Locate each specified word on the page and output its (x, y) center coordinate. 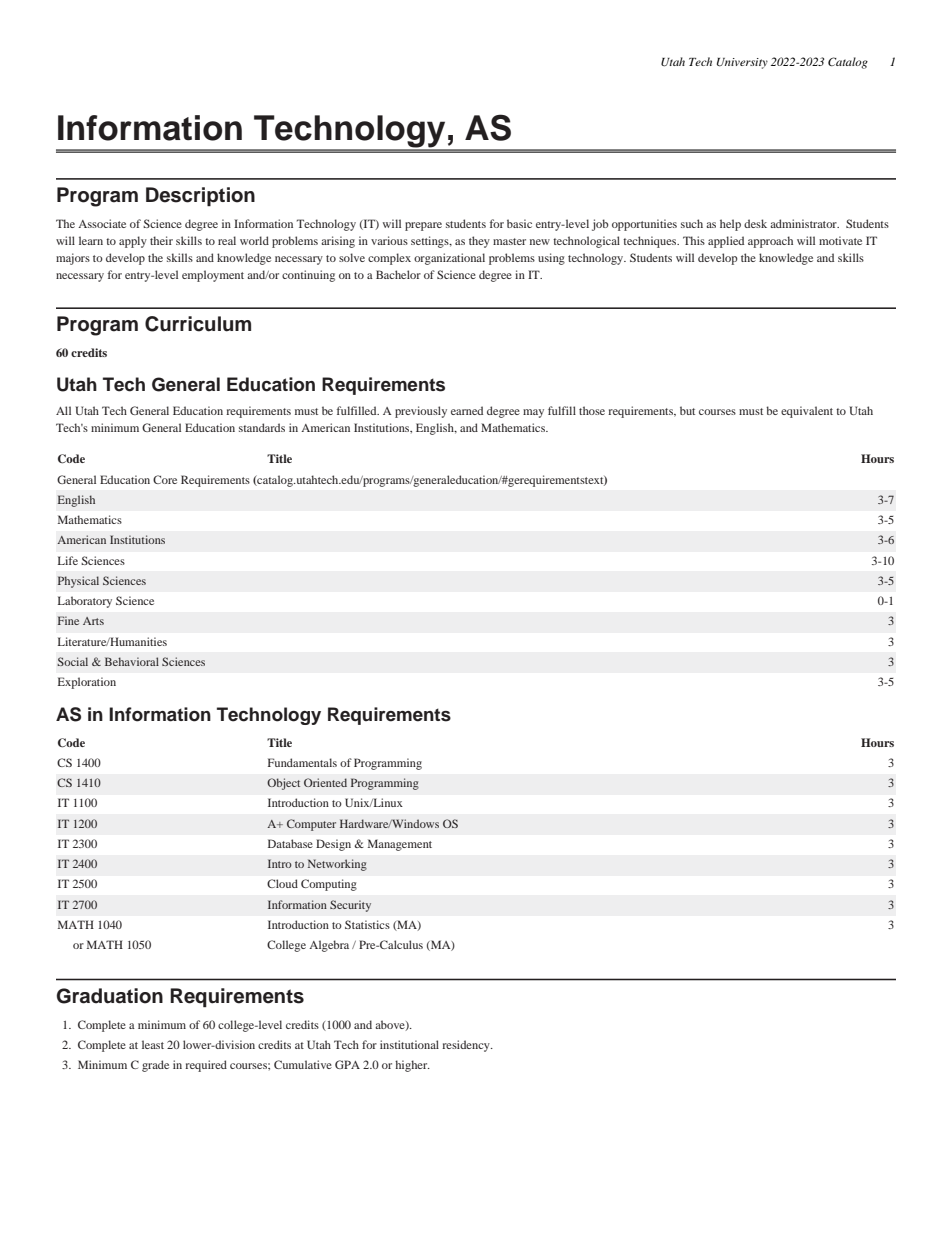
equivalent (807, 412)
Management (400, 845)
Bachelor (398, 274)
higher (412, 1066)
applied (726, 242)
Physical (78, 582)
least (153, 1044)
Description (200, 196)
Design (333, 845)
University (742, 63)
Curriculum (198, 324)
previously (421, 412)
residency (467, 1046)
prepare (423, 226)
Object (283, 784)
